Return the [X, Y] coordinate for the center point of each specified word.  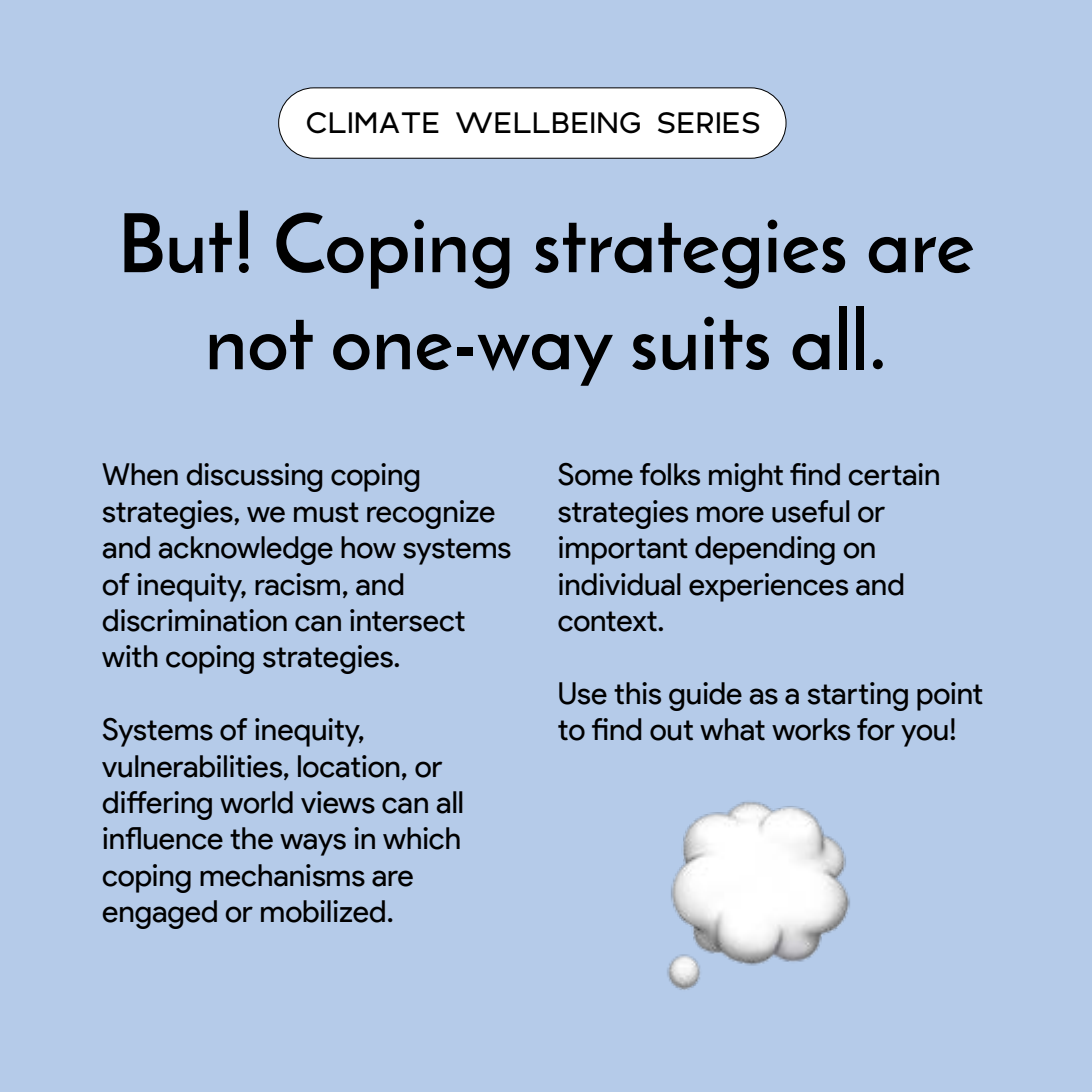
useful [811, 511]
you [924, 735]
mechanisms [282, 875]
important [623, 550]
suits [700, 343]
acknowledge [246, 550]
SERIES [709, 123]
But [178, 243]
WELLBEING [548, 123]
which [421, 838]
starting [858, 696]
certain [893, 474]
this [637, 693]
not [261, 345]
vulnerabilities [193, 767]
